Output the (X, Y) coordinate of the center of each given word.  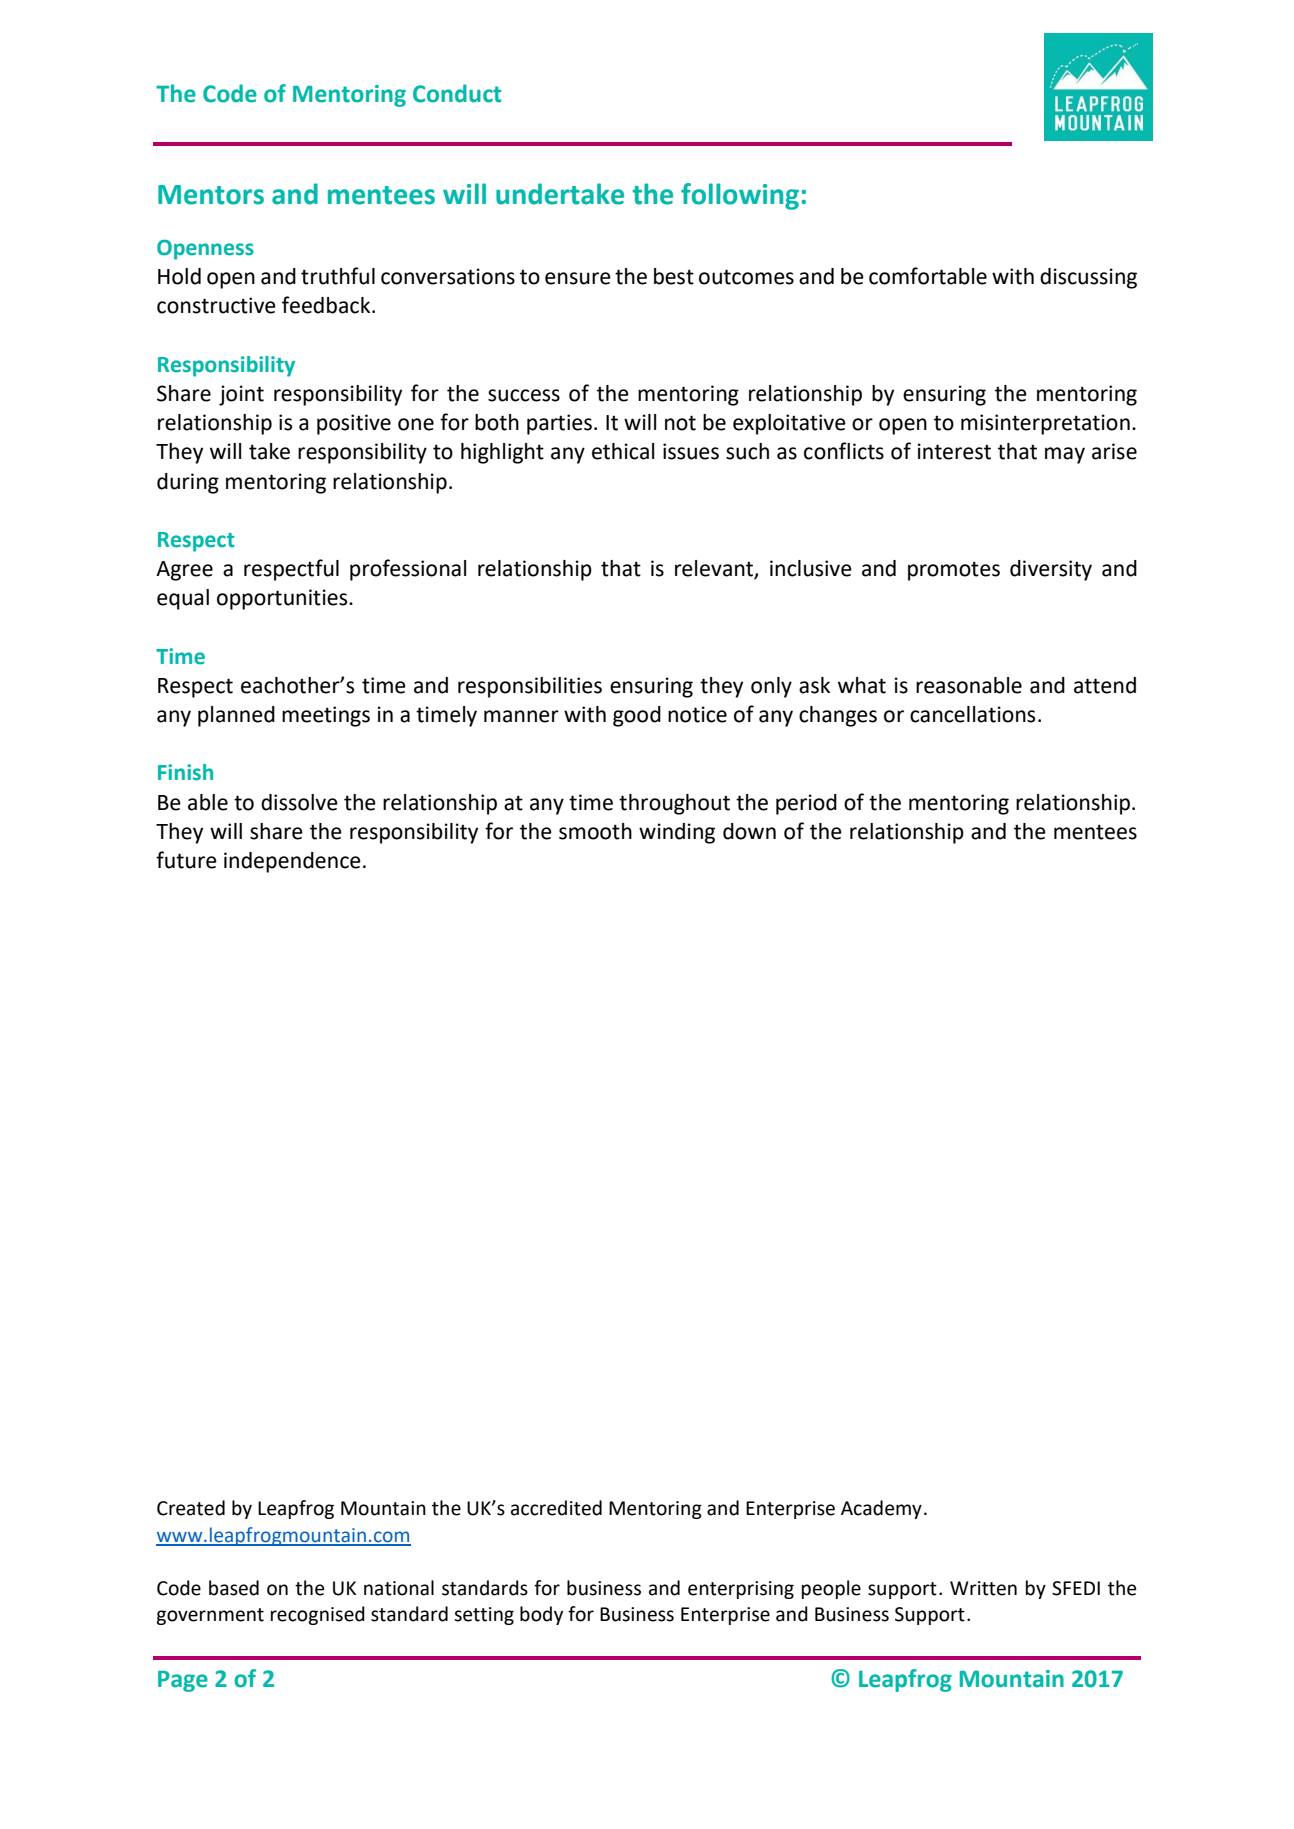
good (637, 716)
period (806, 804)
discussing (1088, 278)
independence (292, 862)
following (740, 196)
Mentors (211, 195)
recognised (318, 1615)
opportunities (283, 599)
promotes (954, 571)
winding (677, 833)
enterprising (741, 1590)
